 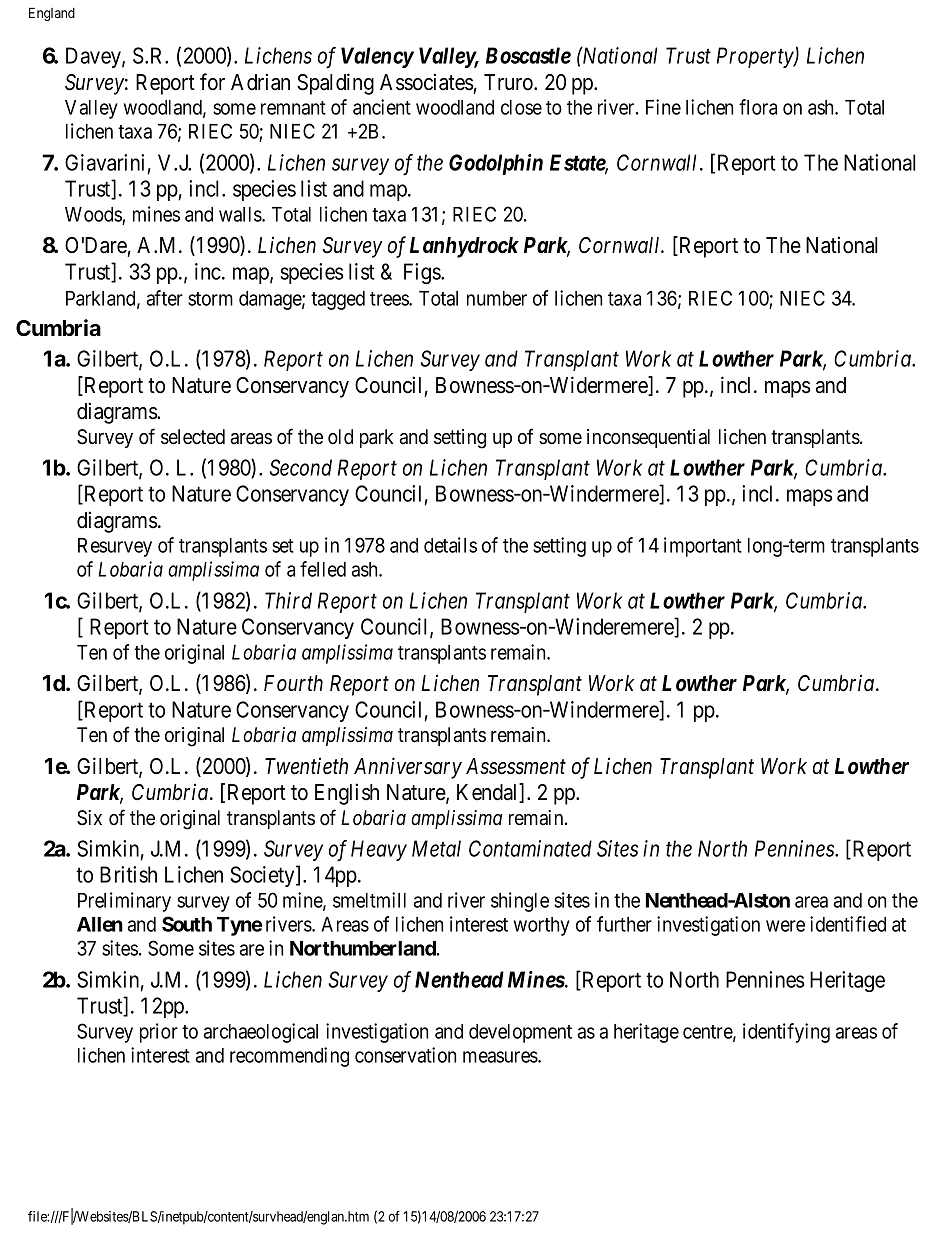 I want to click on prior, so click(x=159, y=1033).
